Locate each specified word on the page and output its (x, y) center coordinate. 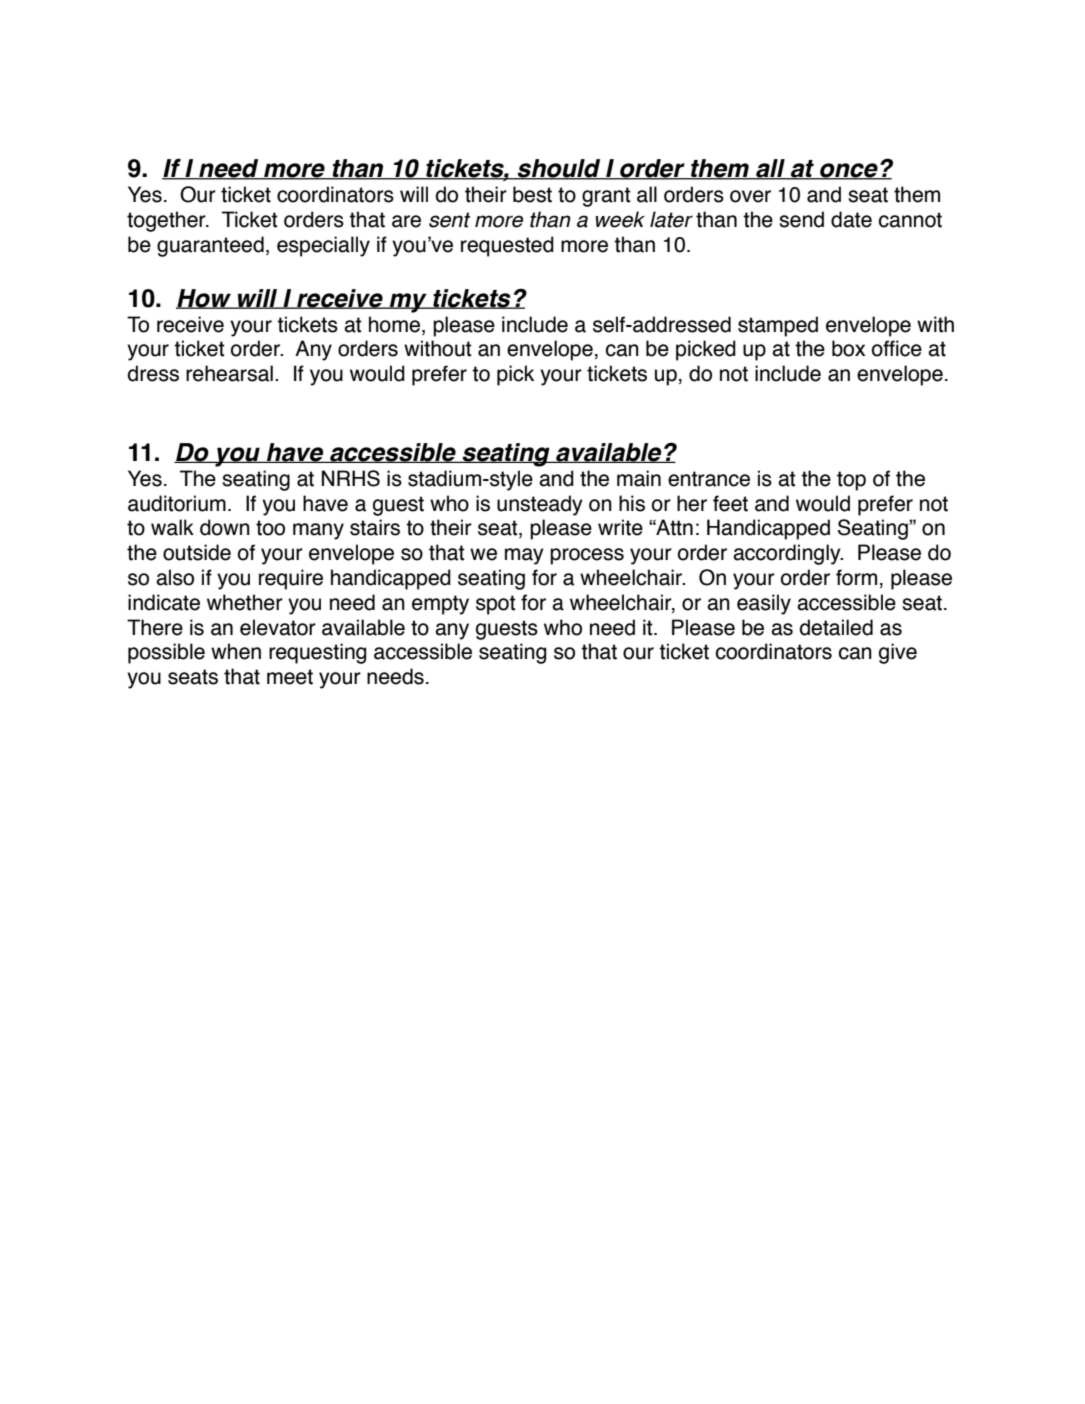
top (851, 481)
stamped (778, 326)
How (204, 299)
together (167, 221)
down (225, 527)
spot (496, 605)
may (524, 556)
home (394, 324)
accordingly (788, 554)
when (236, 651)
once (849, 171)
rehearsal (229, 373)
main (639, 478)
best (532, 194)
